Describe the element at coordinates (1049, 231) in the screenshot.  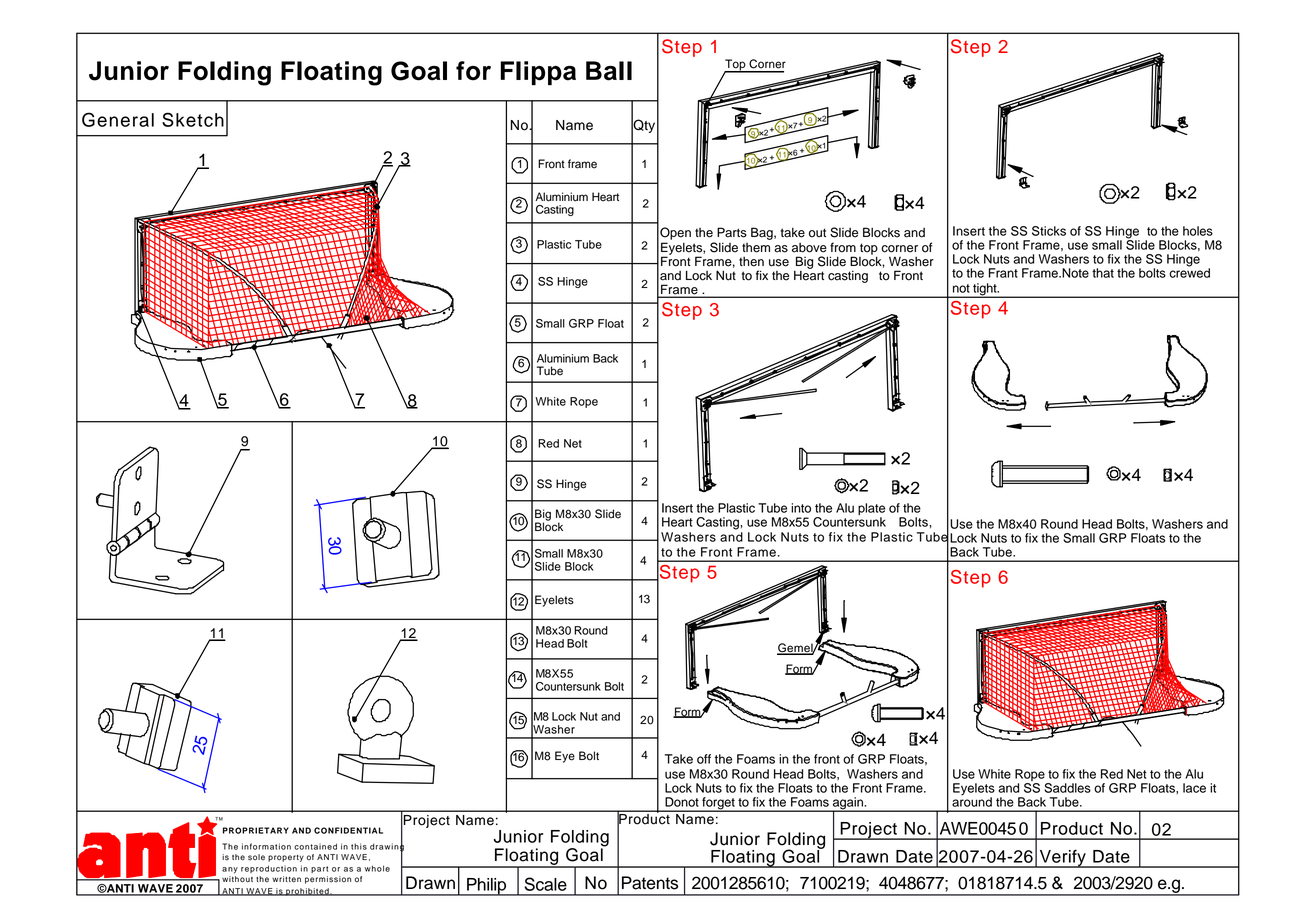
I see `Sticks` at that location.
